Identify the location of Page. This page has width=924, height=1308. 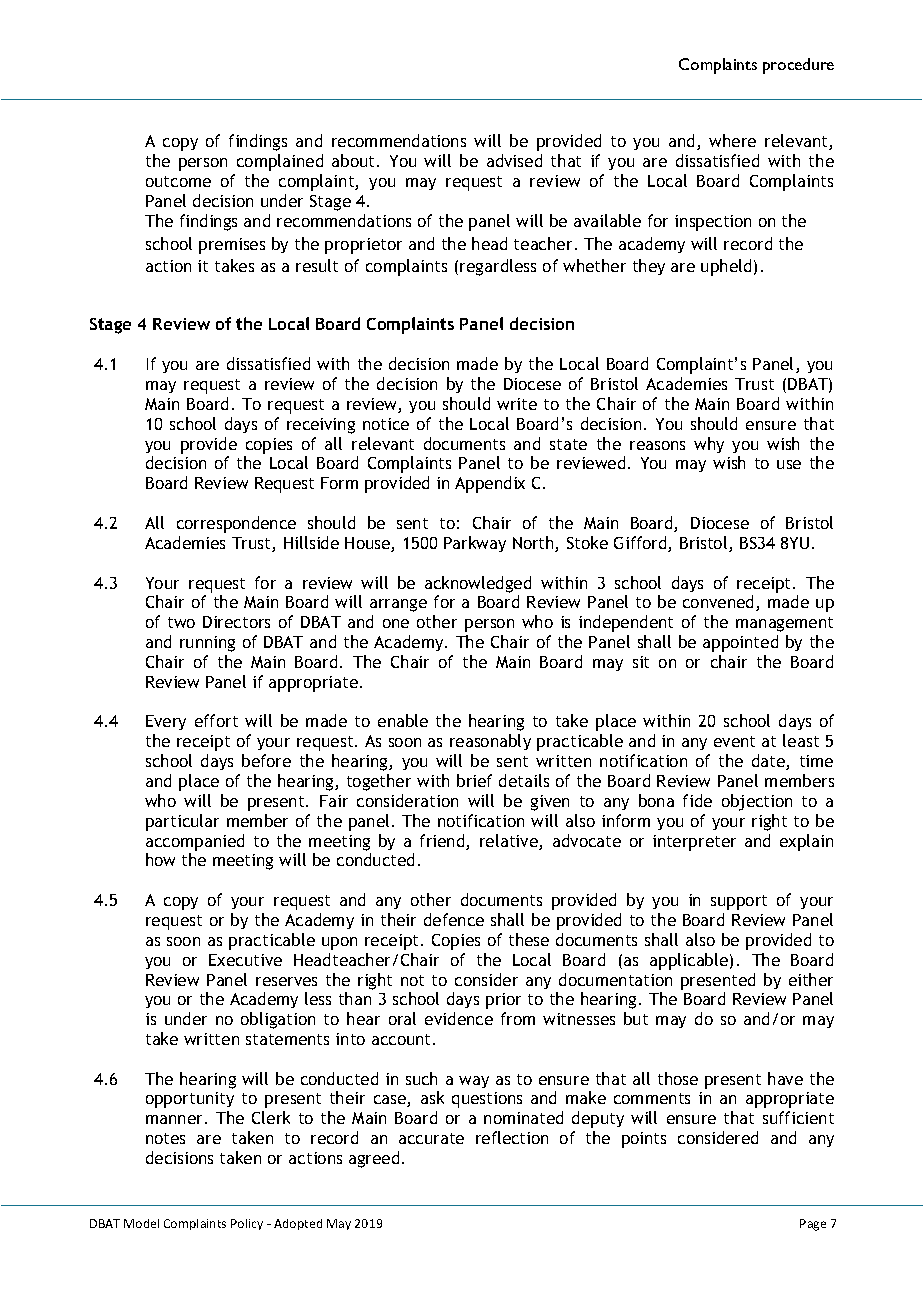
(813, 1225).
